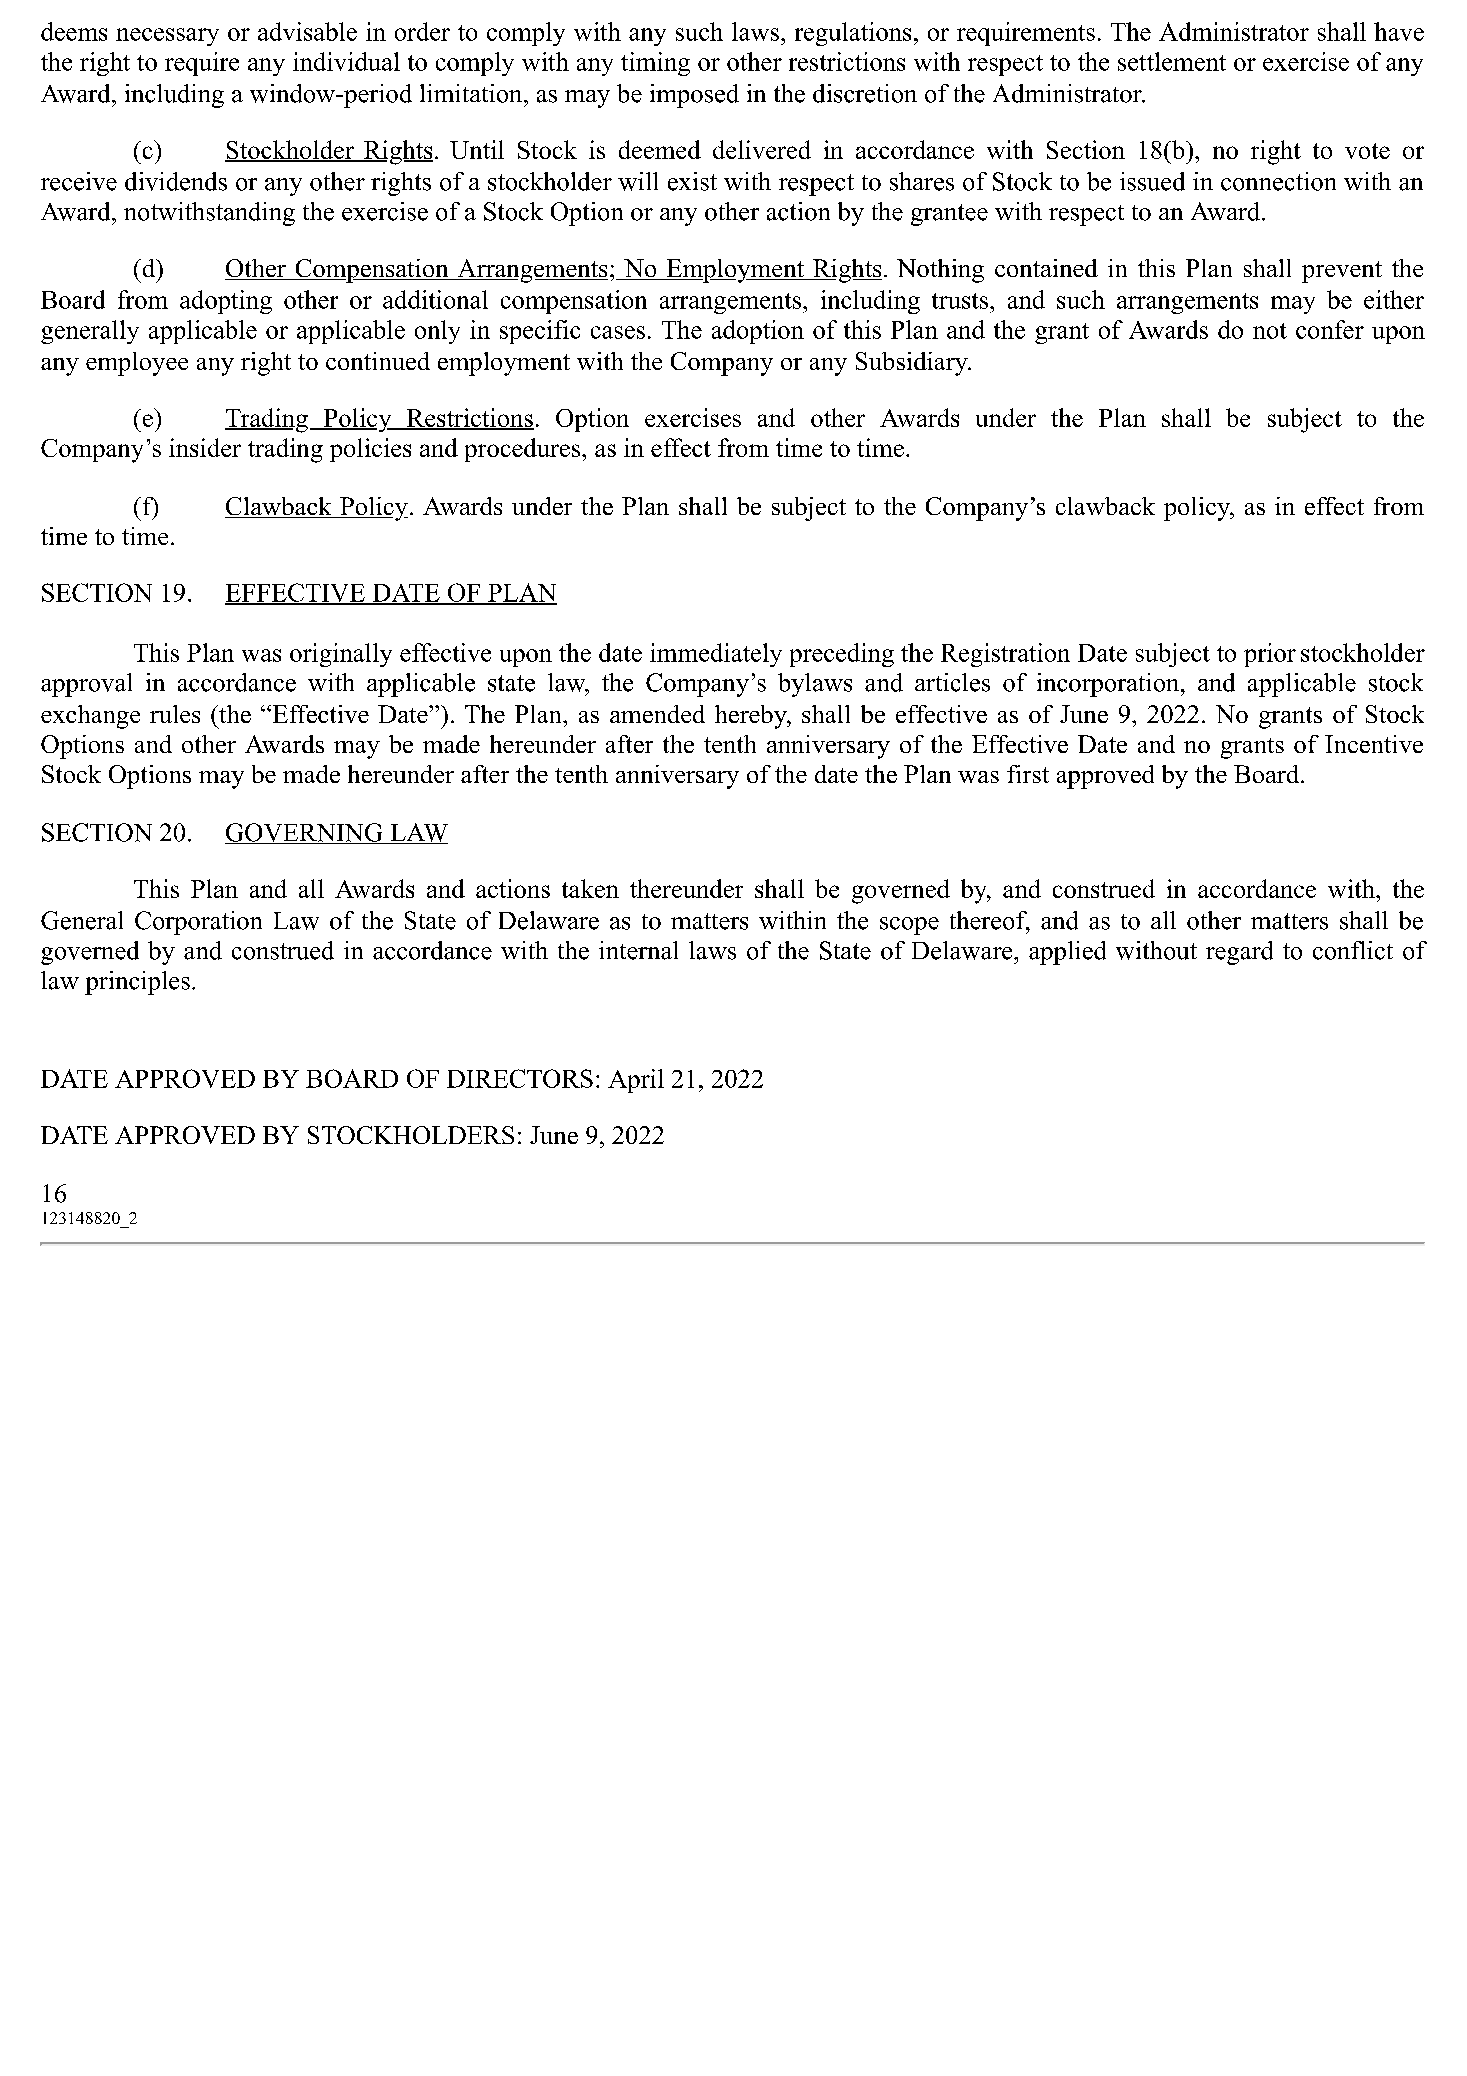 Image resolution: width=1467 pixels, height=2076 pixels. I want to click on GOVERNING, so click(305, 833).
